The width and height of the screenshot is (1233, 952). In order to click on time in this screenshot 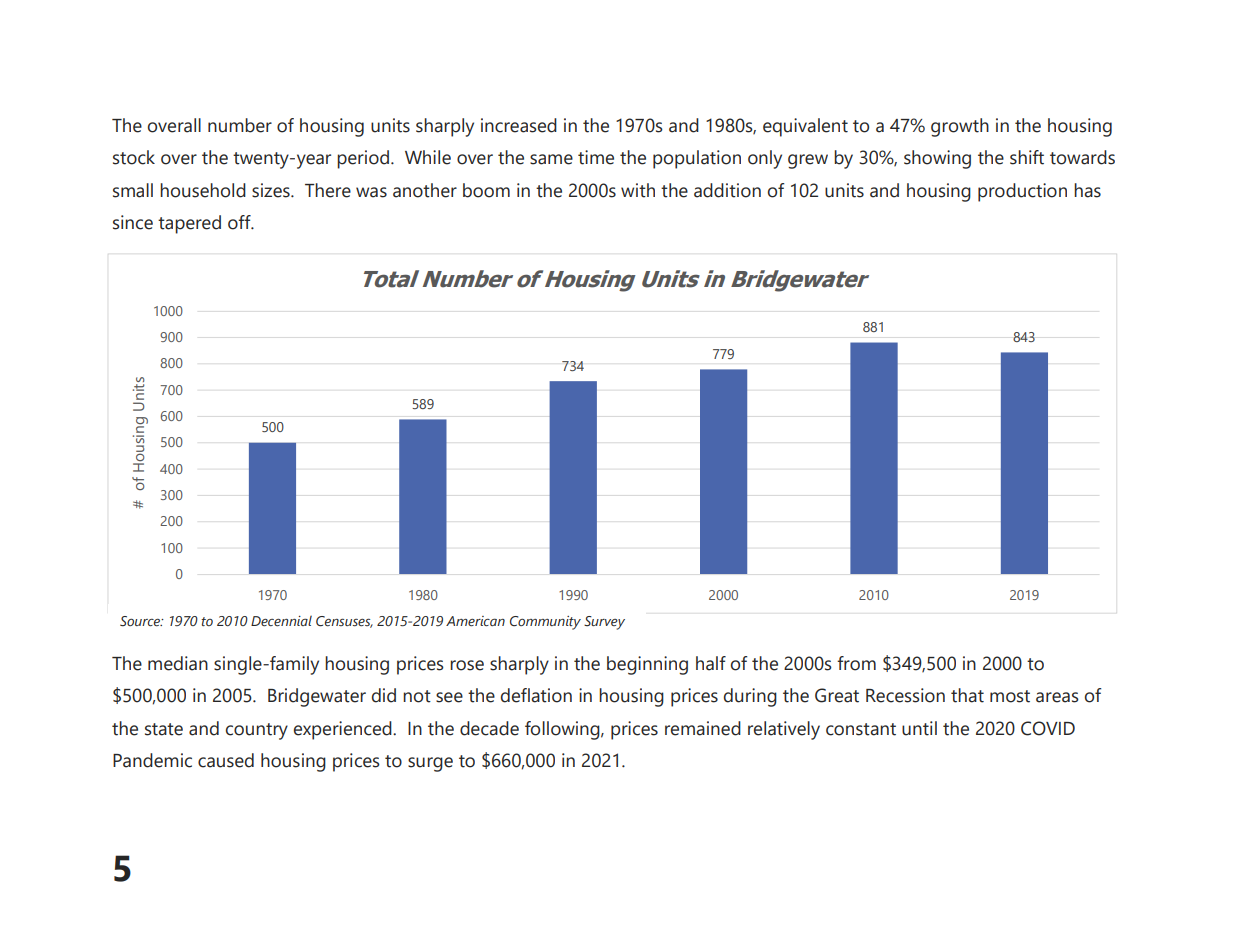, I will do `click(596, 157)`.
